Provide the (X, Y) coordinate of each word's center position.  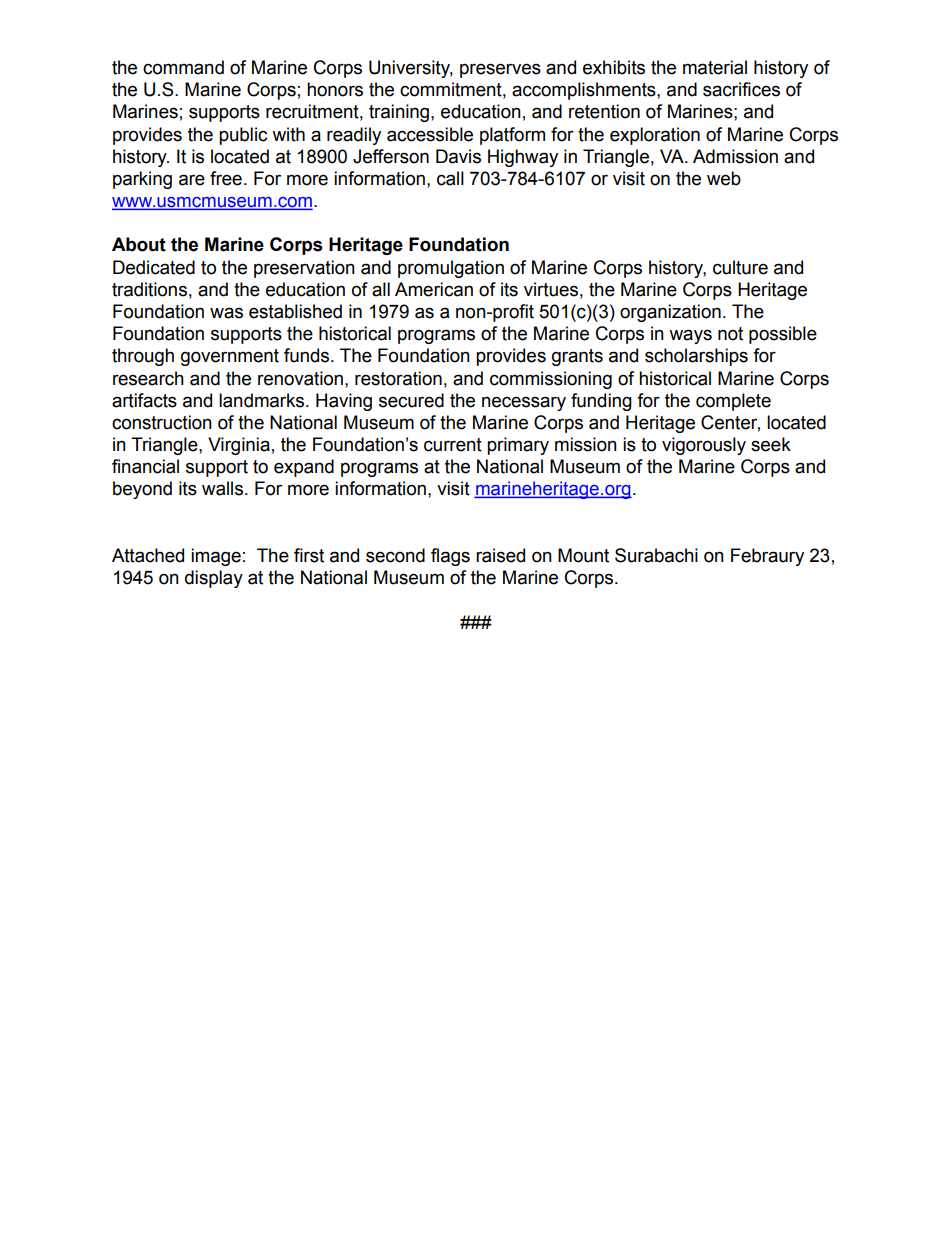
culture (740, 267)
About (139, 244)
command (183, 67)
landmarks (263, 400)
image (216, 557)
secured (411, 400)
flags (450, 557)
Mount (583, 555)
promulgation (451, 269)
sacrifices (741, 89)
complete (733, 402)
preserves (500, 70)
